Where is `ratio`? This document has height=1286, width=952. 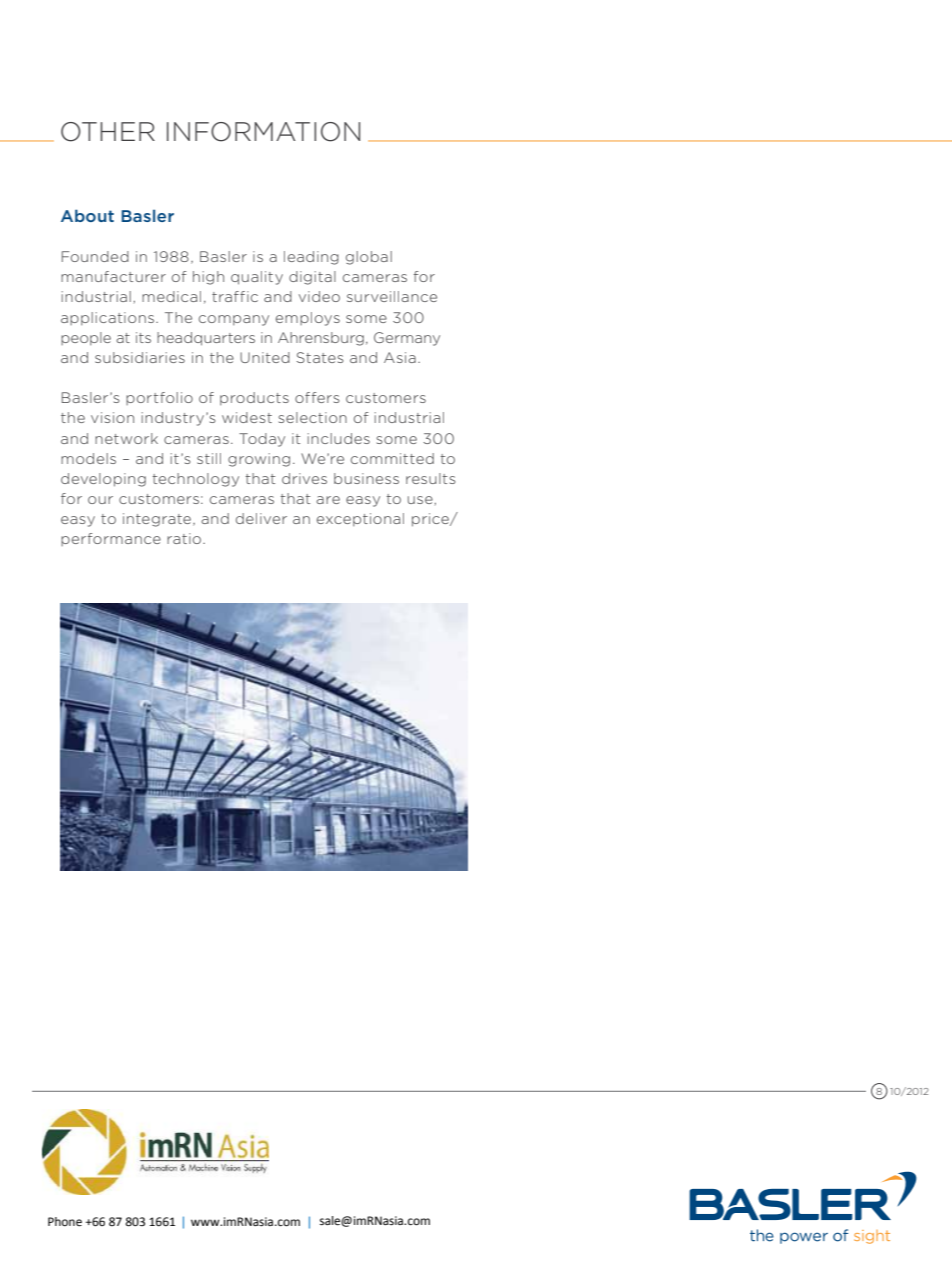 ratio is located at coordinates (185, 538).
